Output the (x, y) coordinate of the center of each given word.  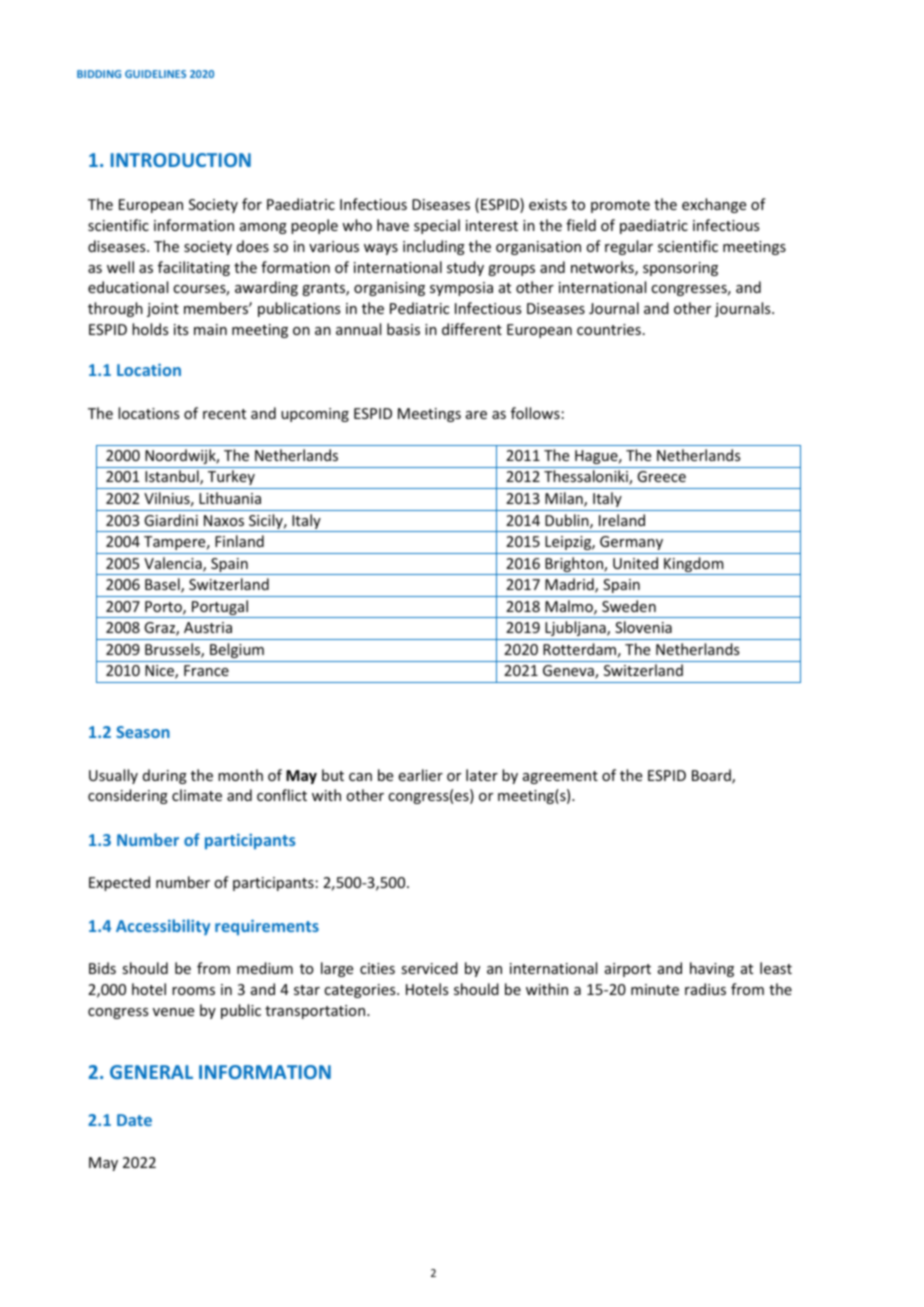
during (165, 776)
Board (712, 776)
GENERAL (151, 1072)
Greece (661, 476)
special (437, 226)
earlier (420, 775)
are (476, 415)
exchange (714, 205)
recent (224, 414)
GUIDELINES (155, 74)
